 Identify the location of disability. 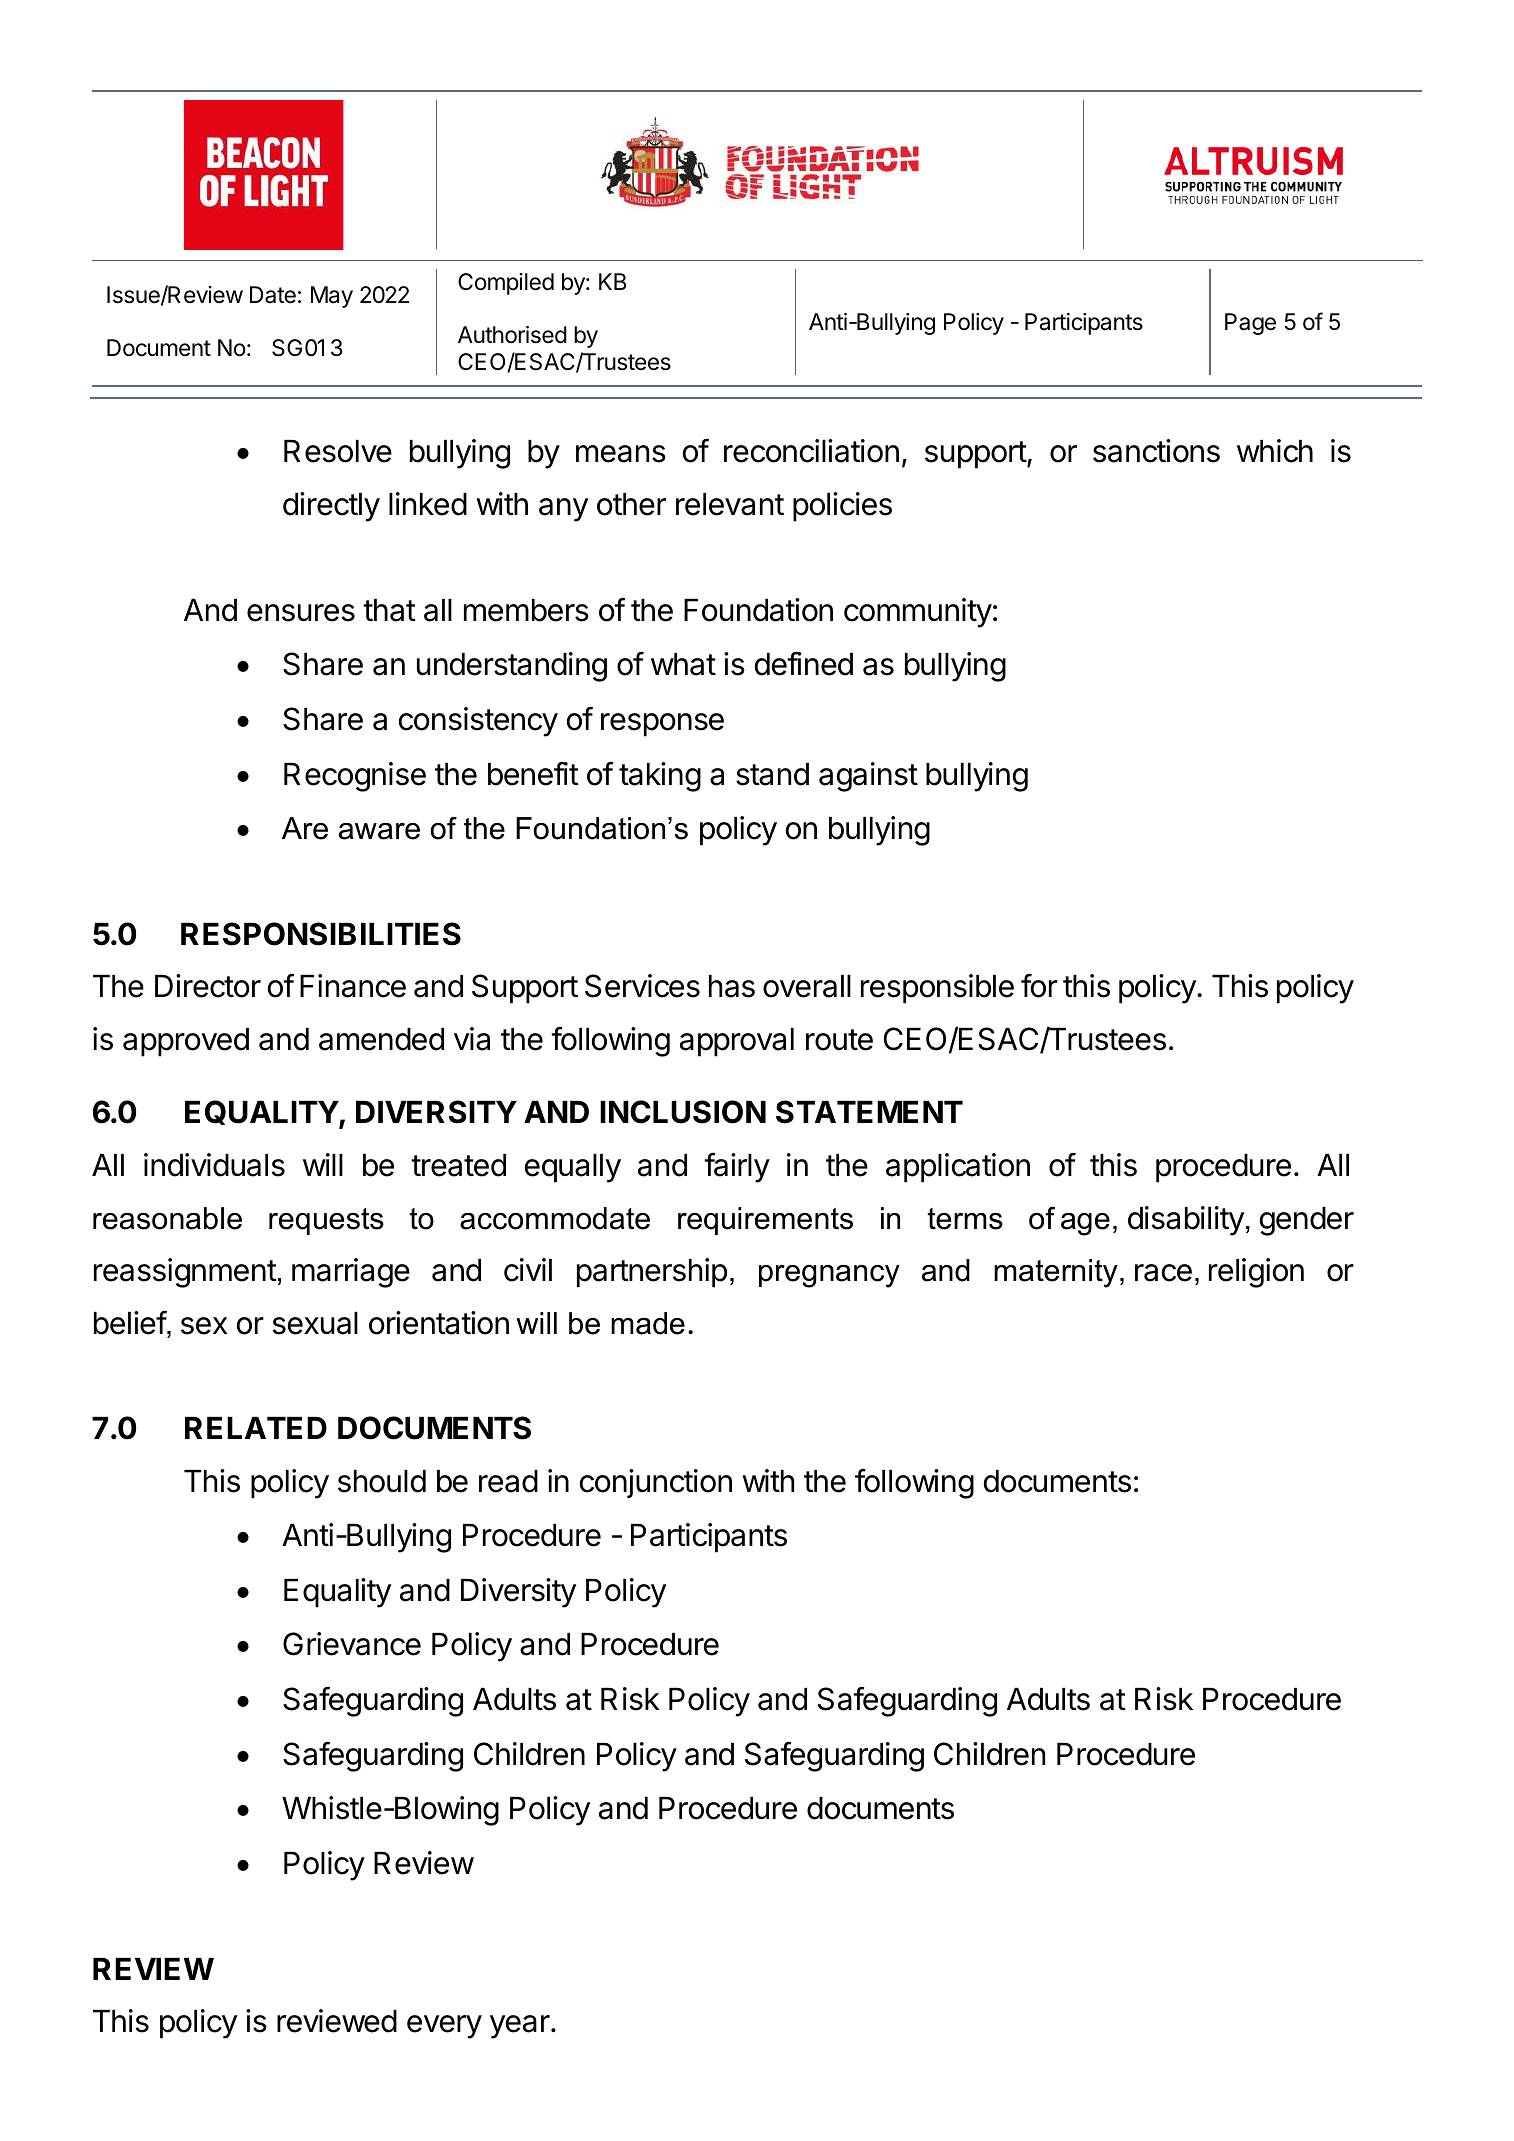
(1186, 1221).
